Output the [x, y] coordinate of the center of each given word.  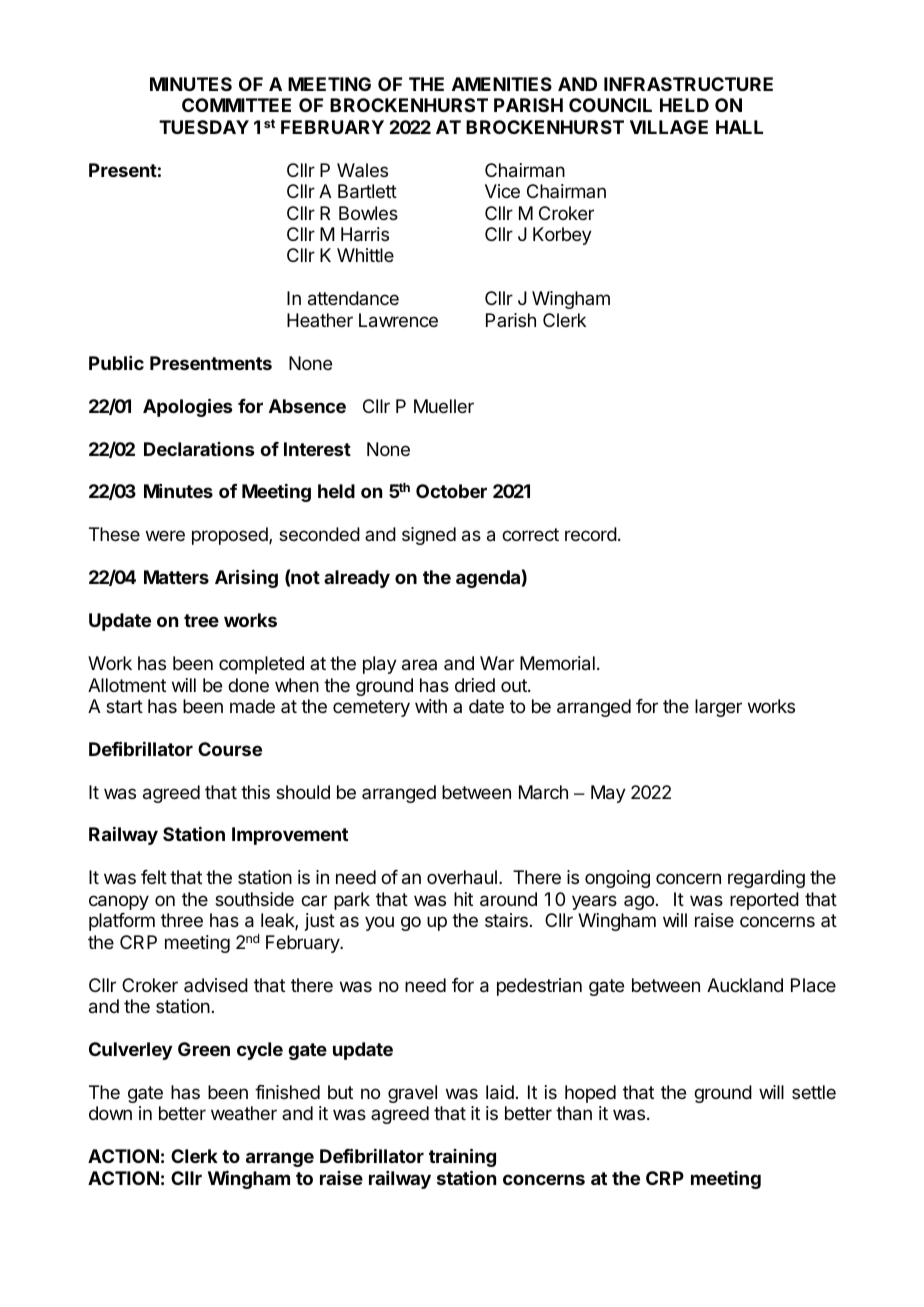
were [165, 535]
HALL [739, 127]
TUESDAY [204, 127]
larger [718, 708]
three [182, 920]
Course [230, 749]
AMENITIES [502, 84]
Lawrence [398, 320]
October [451, 491]
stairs [506, 920]
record [591, 534]
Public [116, 363]
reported [764, 901]
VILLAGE [669, 127]
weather [244, 1113]
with [431, 706]
